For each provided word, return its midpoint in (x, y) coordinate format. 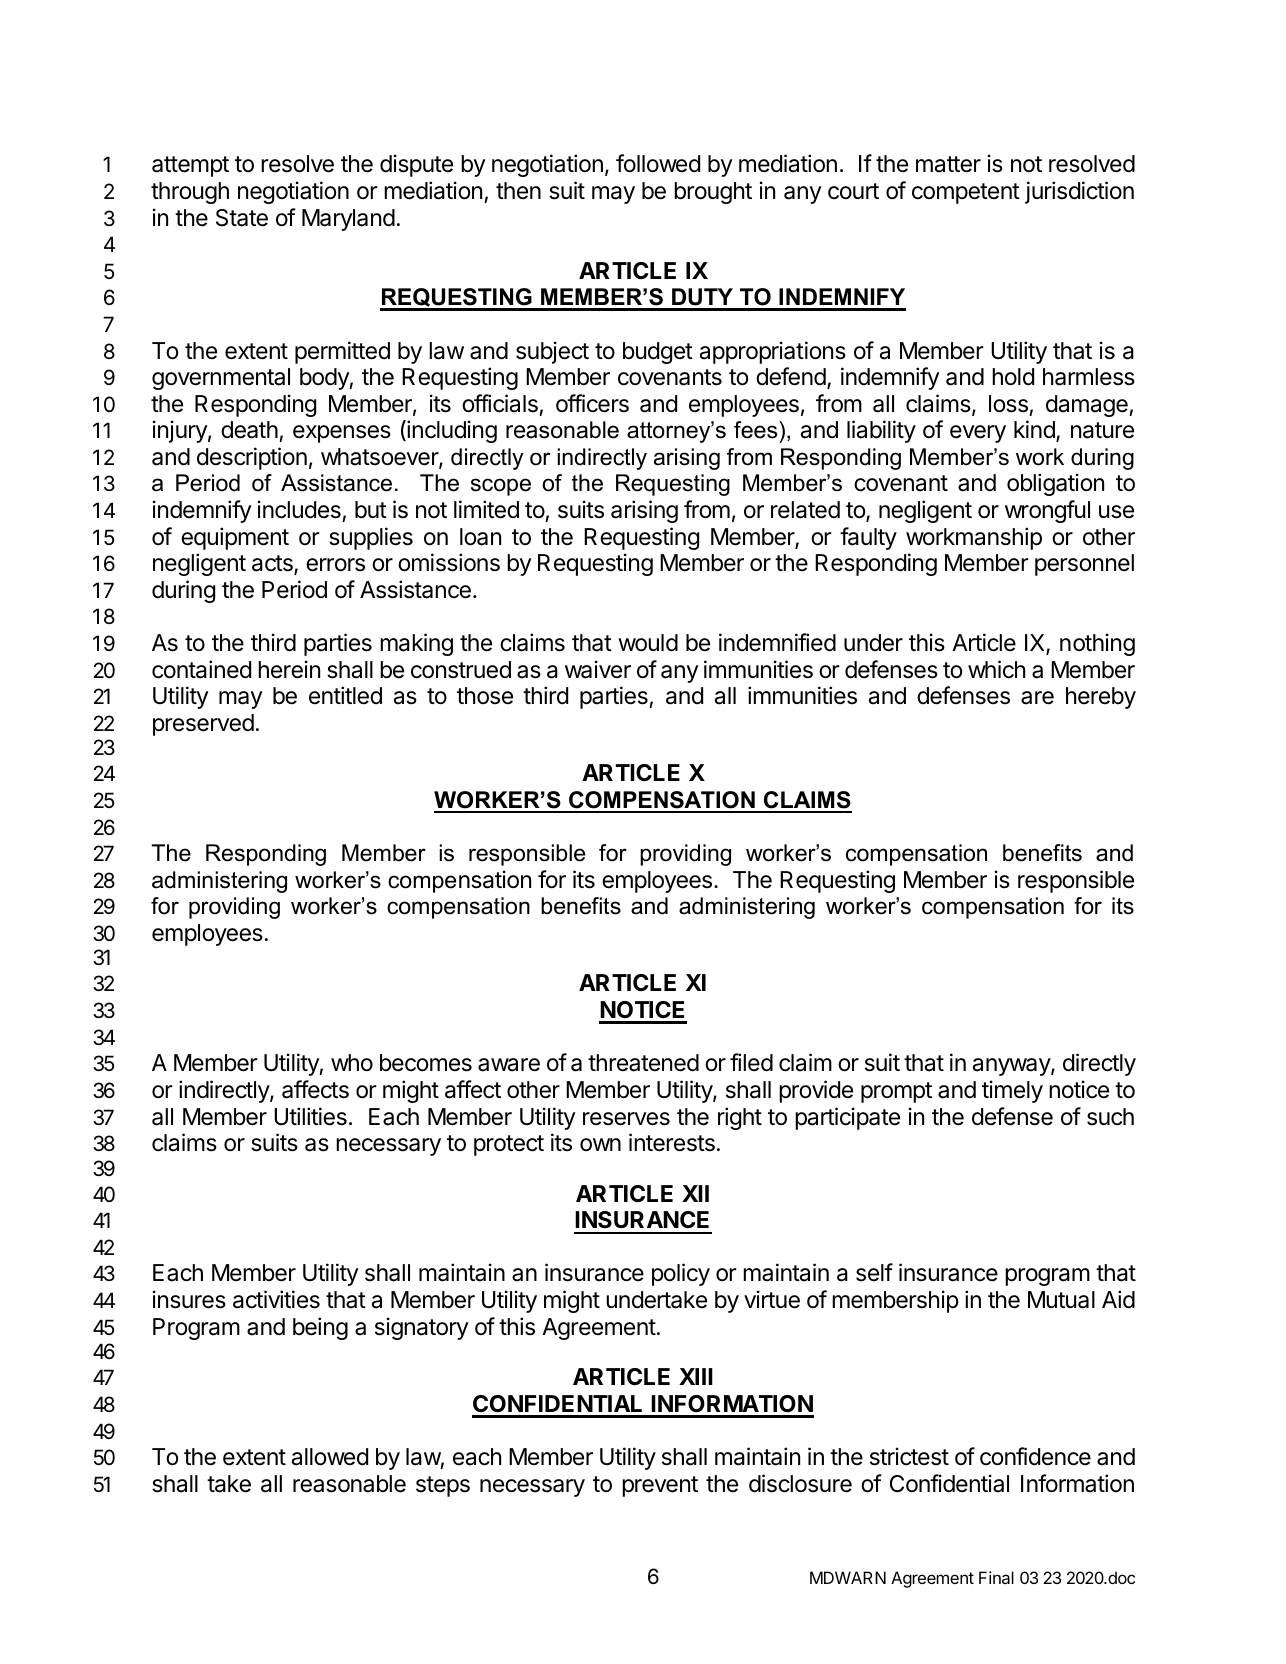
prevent (660, 1486)
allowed (330, 1457)
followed (658, 163)
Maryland (348, 220)
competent (966, 193)
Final (996, 1577)
